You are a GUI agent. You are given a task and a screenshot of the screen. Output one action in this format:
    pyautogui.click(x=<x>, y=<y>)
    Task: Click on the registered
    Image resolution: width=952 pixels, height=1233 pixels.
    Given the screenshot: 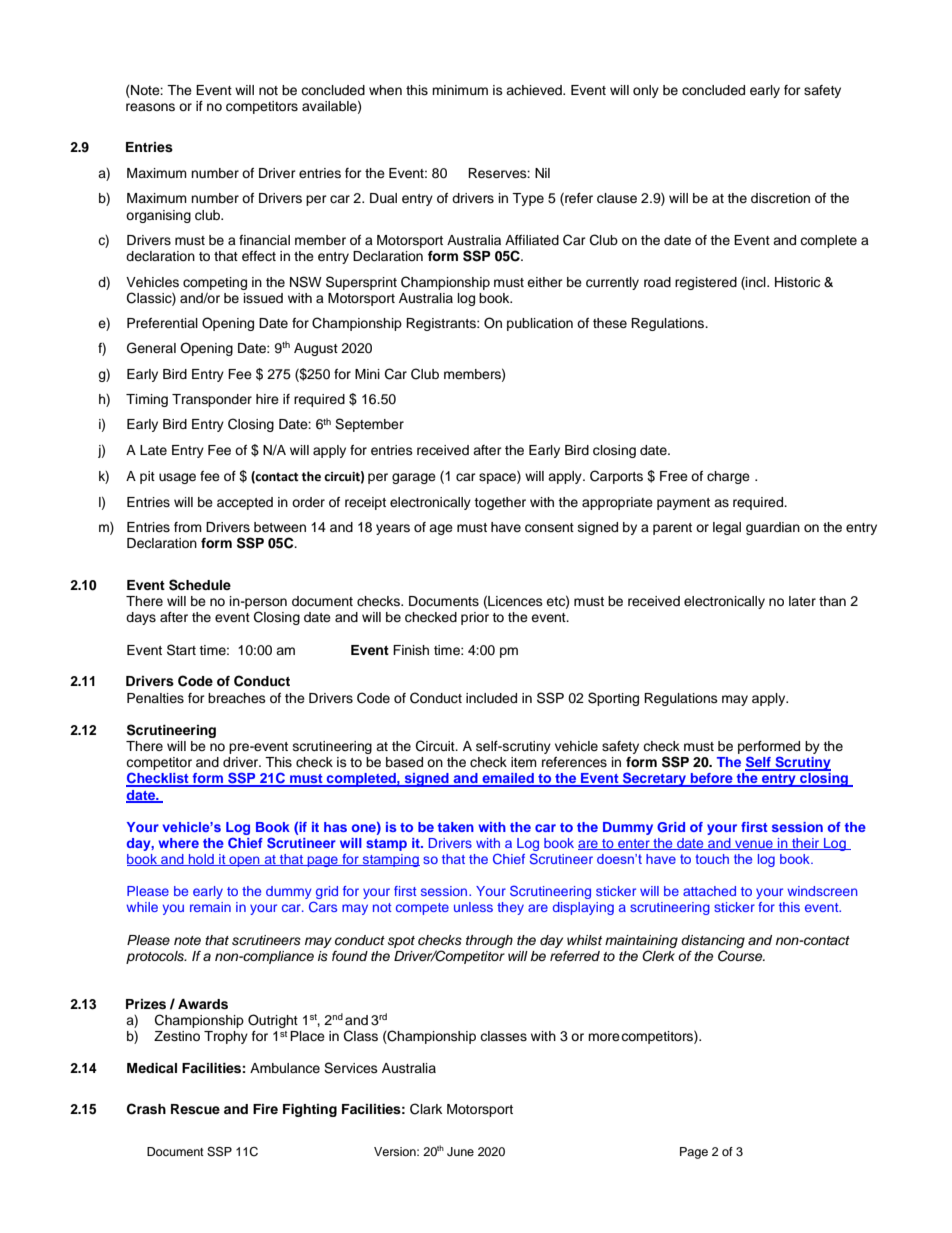 What is the action you would take?
    pyautogui.click(x=706, y=283)
